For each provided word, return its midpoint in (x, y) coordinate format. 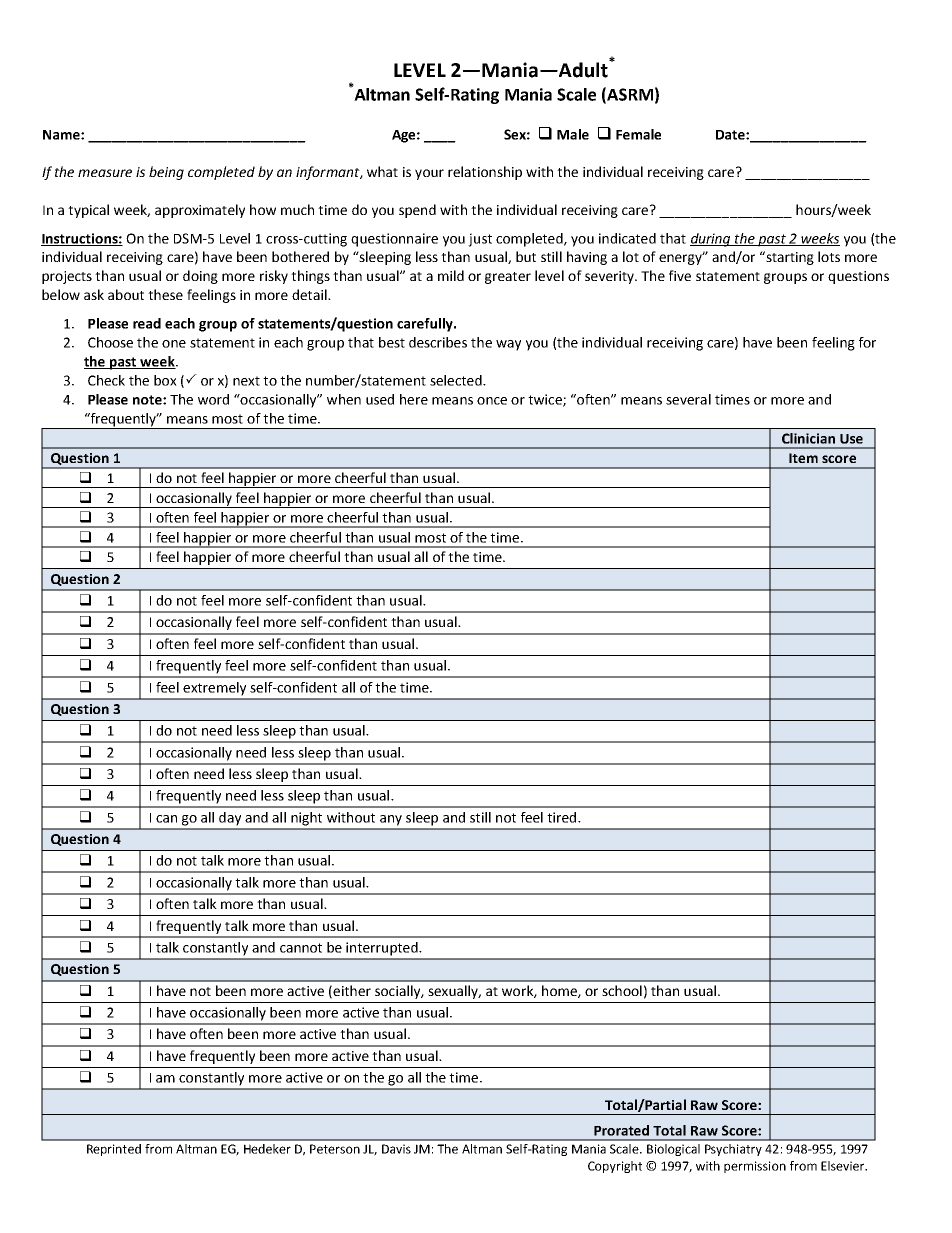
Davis (396, 1149)
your (429, 174)
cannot (301, 948)
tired (563, 817)
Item (803, 458)
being (166, 173)
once (492, 401)
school (622, 990)
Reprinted (114, 1150)
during (711, 240)
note (148, 400)
